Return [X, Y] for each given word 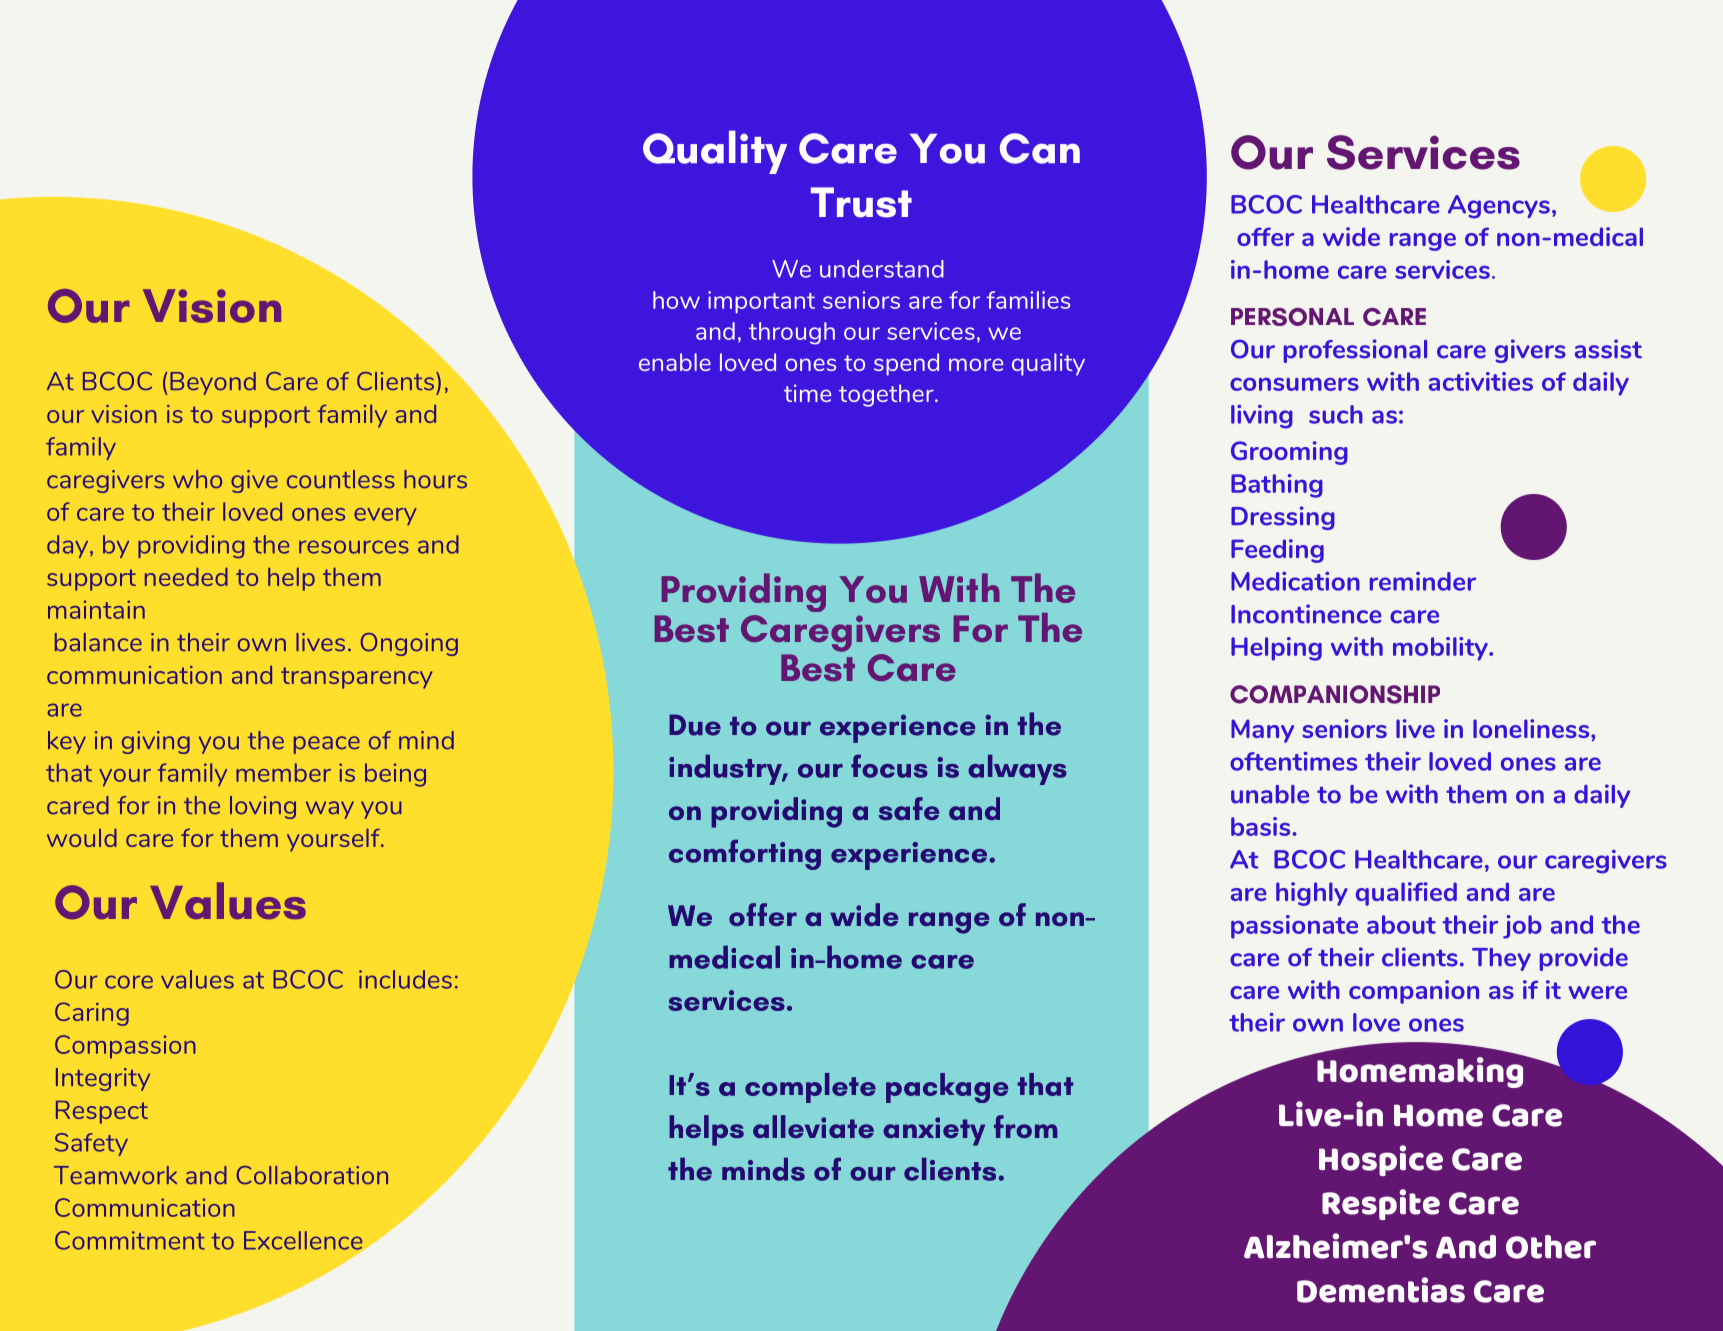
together [887, 395]
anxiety [934, 1131]
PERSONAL [1292, 317]
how [676, 300]
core [129, 982]
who [197, 479]
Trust [861, 202]
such [1336, 414]
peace [327, 745]
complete [810, 1088]
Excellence [304, 1241]
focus [889, 766]
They [1501, 959]
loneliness [1532, 728]
